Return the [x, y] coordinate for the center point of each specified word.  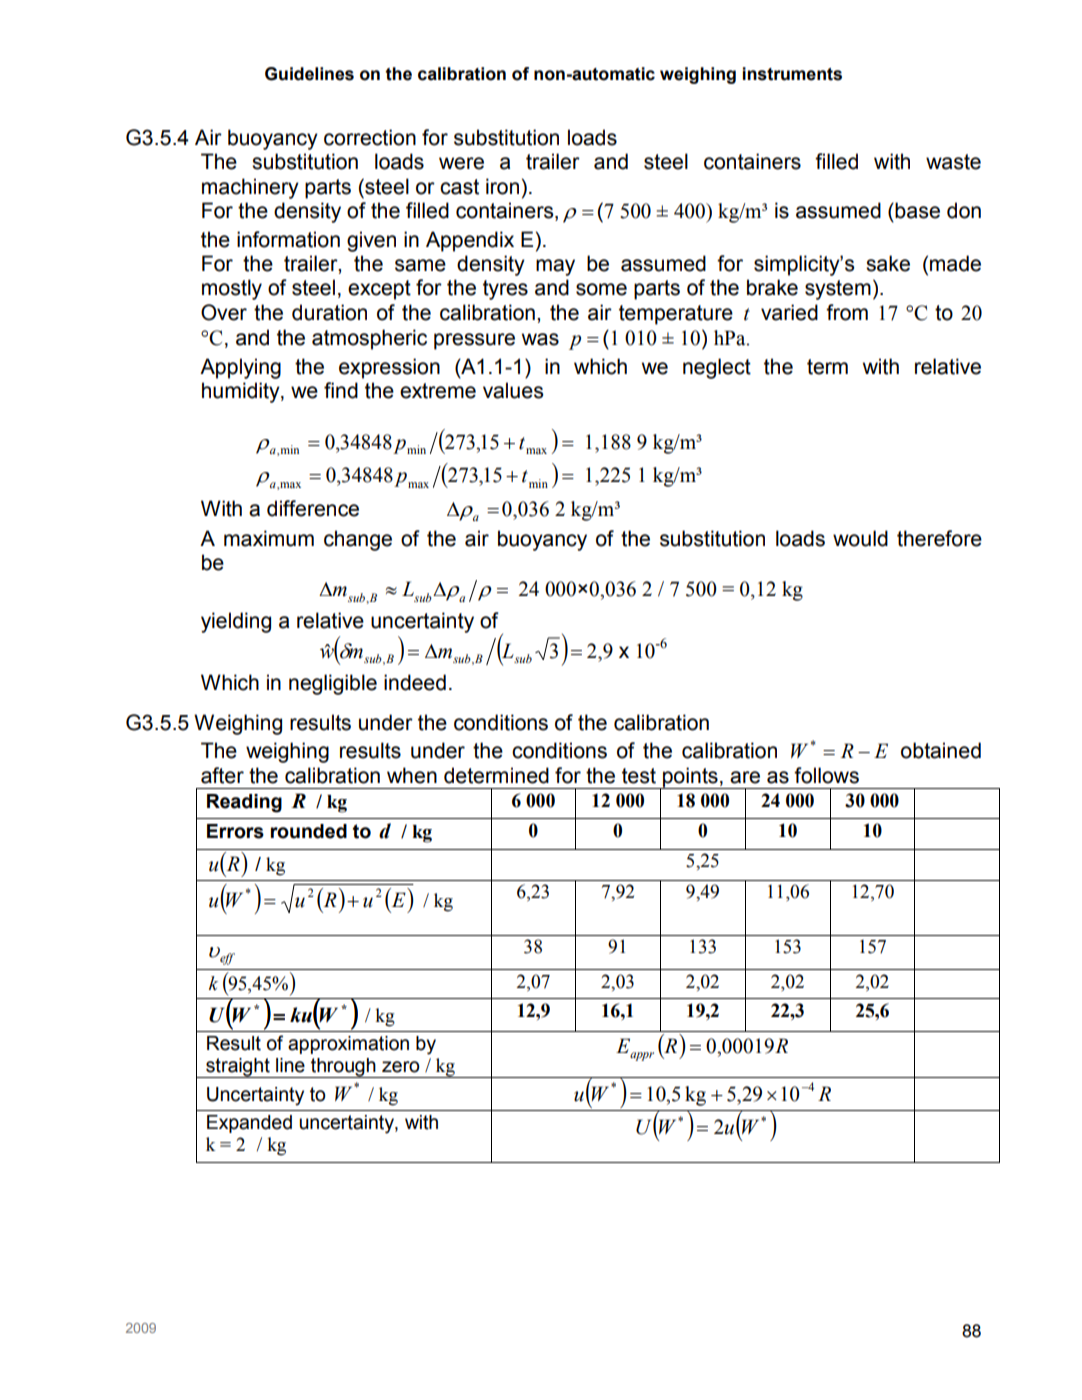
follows [826, 775]
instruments [792, 74]
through [343, 1068]
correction [370, 137]
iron [502, 186]
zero [401, 1067]
